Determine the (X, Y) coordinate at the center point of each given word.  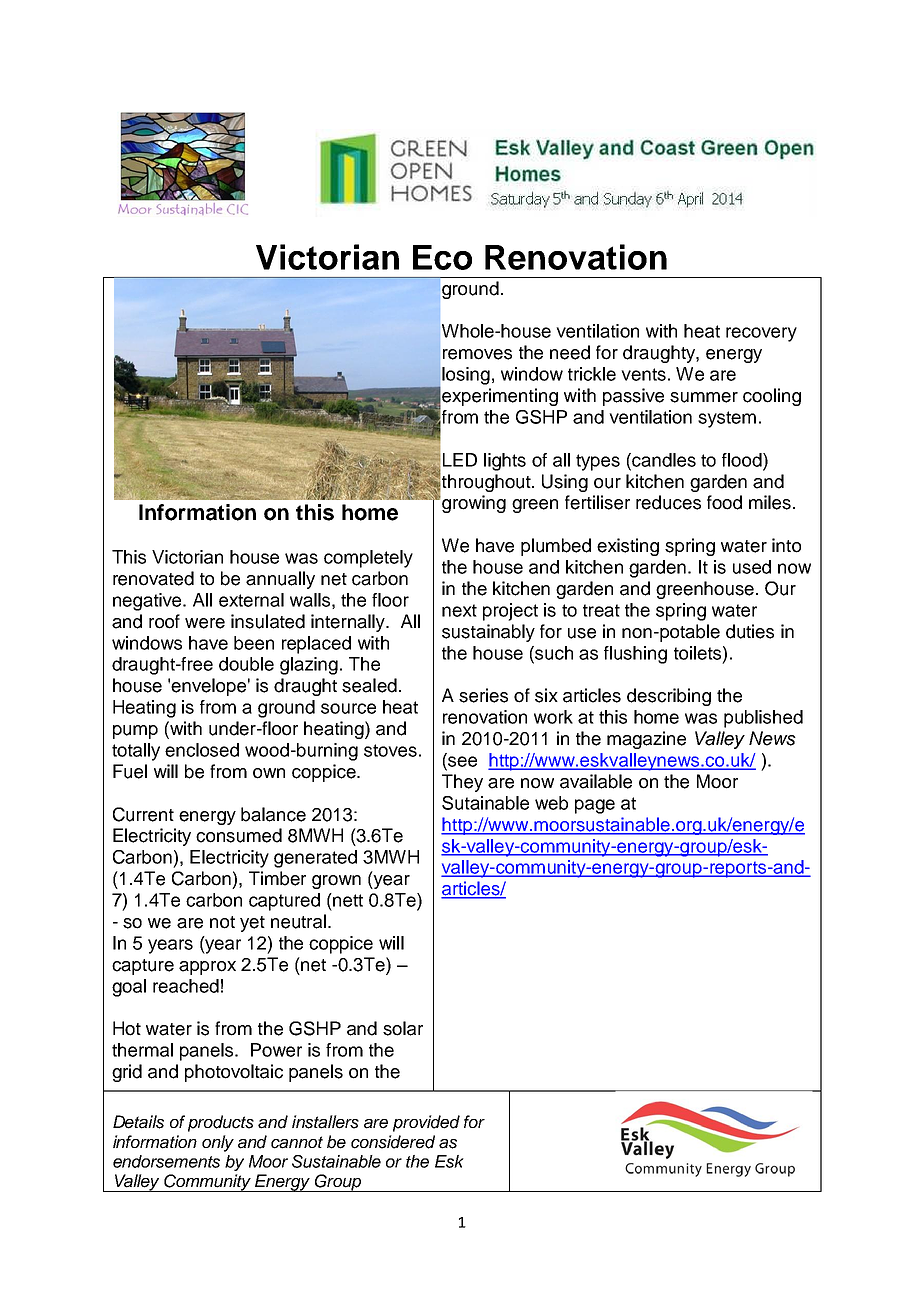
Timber (277, 878)
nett (347, 900)
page (595, 806)
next (459, 610)
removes (477, 354)
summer (704, 397)
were (205, 623)
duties (750, 631)
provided (426, 1123)
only (218, 1143)
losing (466, 376)
